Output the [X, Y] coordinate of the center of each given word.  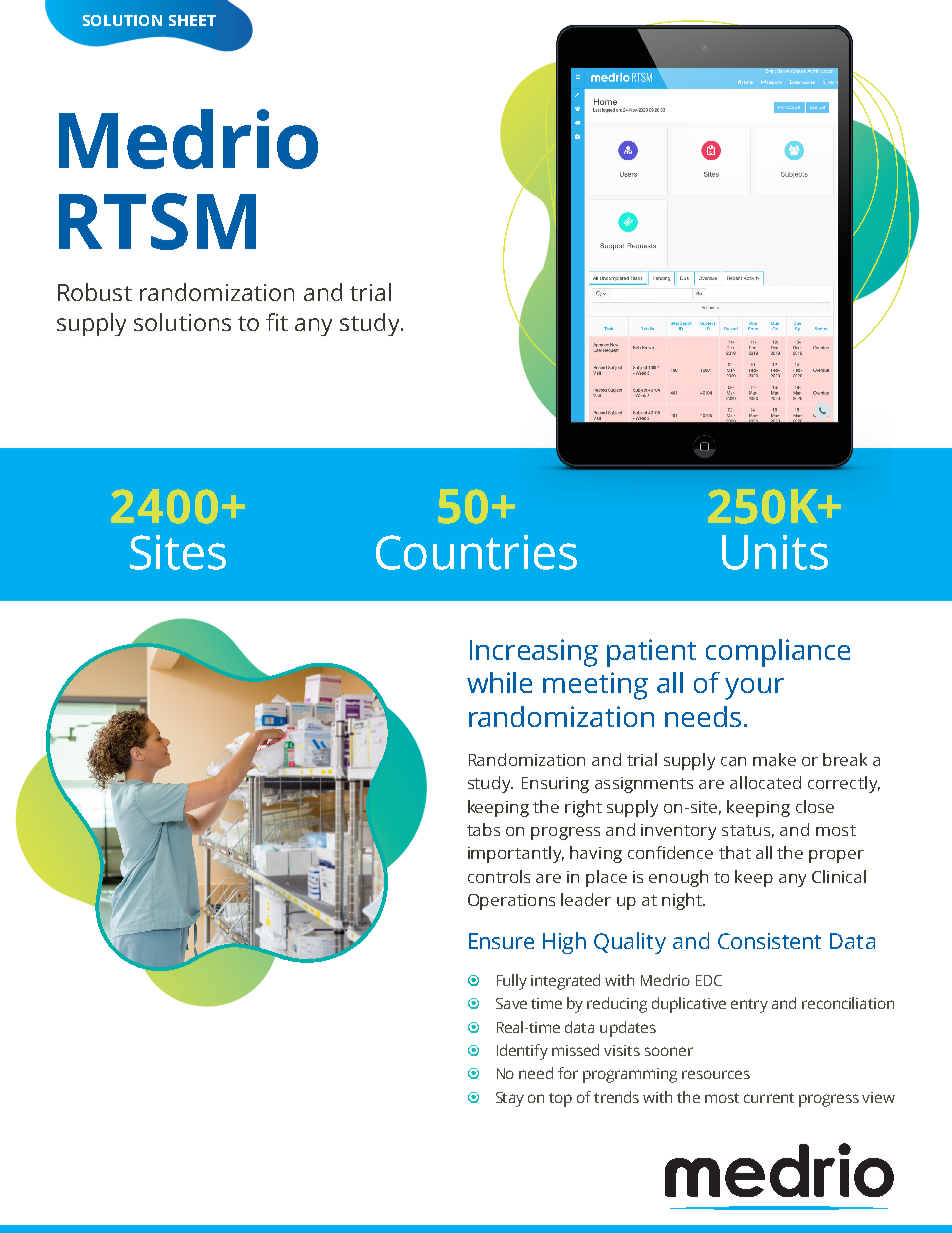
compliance [778, 653]
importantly [516, 854]
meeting [595, 686]
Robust [95, 292]
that [735, 852]
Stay [510, 1099]
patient [651, 653]
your [754, 689]
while [499, 682]
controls [499, 876]
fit [277, 322]
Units [775, 552]
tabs [483, 829]
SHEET [192, 20]
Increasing [534, 653]
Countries [476, 552]
